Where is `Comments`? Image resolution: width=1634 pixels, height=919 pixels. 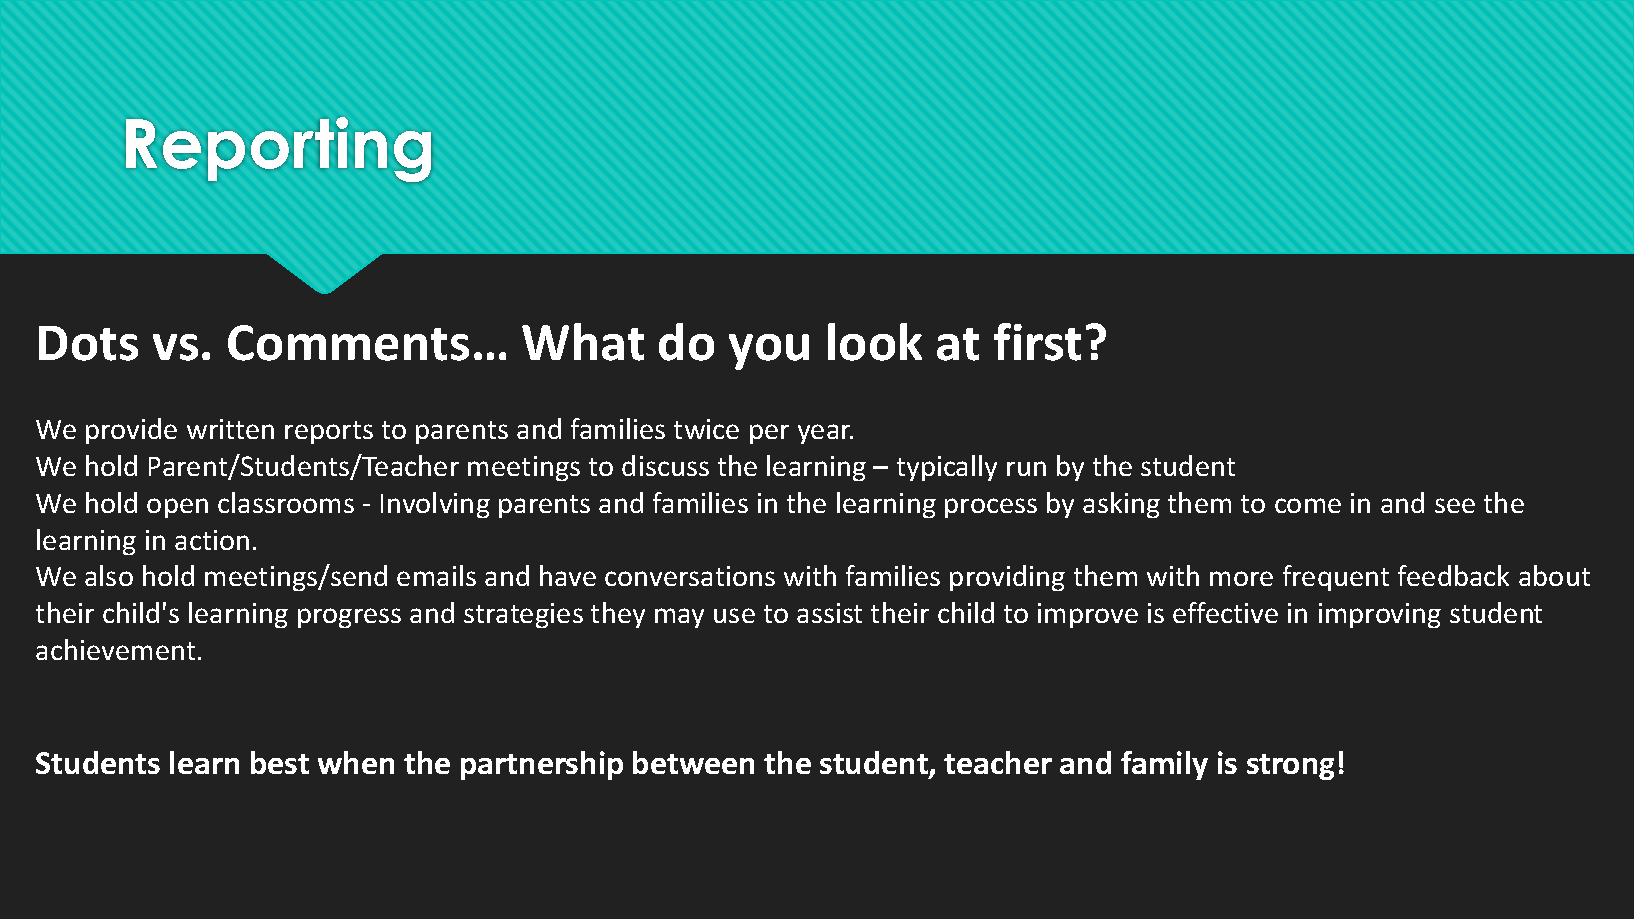
Comments is located at coordinates (348, 343).
